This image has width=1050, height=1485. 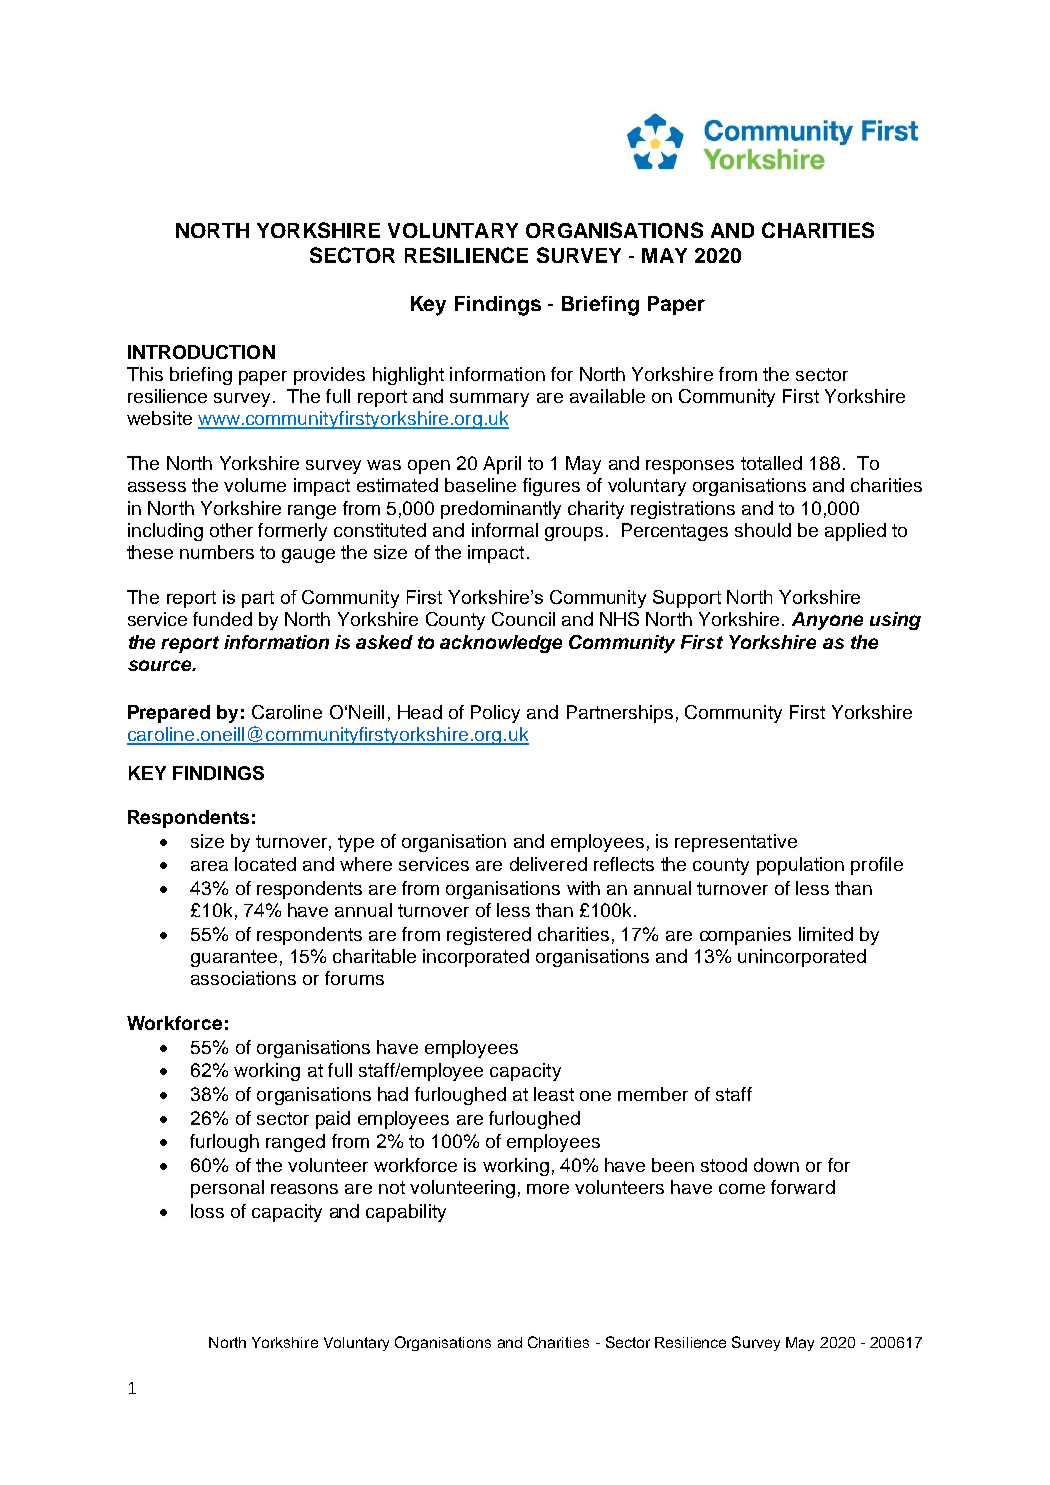 What do you see at coordinates (227, 1189) in the image?
I see `personal` at bounding box center [227, 1189].
